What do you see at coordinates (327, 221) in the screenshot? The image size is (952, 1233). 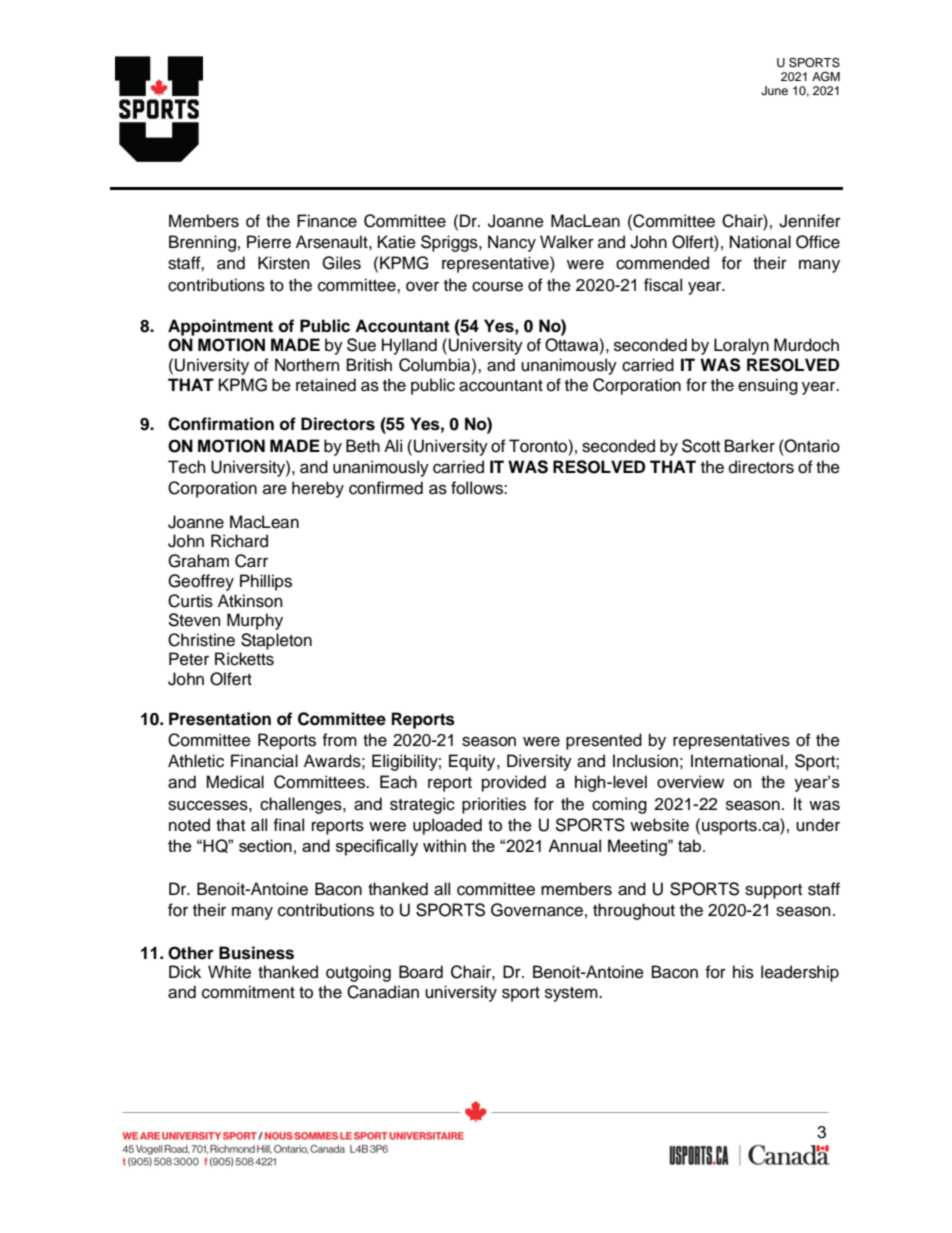 I see `Finance` at bounding box center [327, 221].
